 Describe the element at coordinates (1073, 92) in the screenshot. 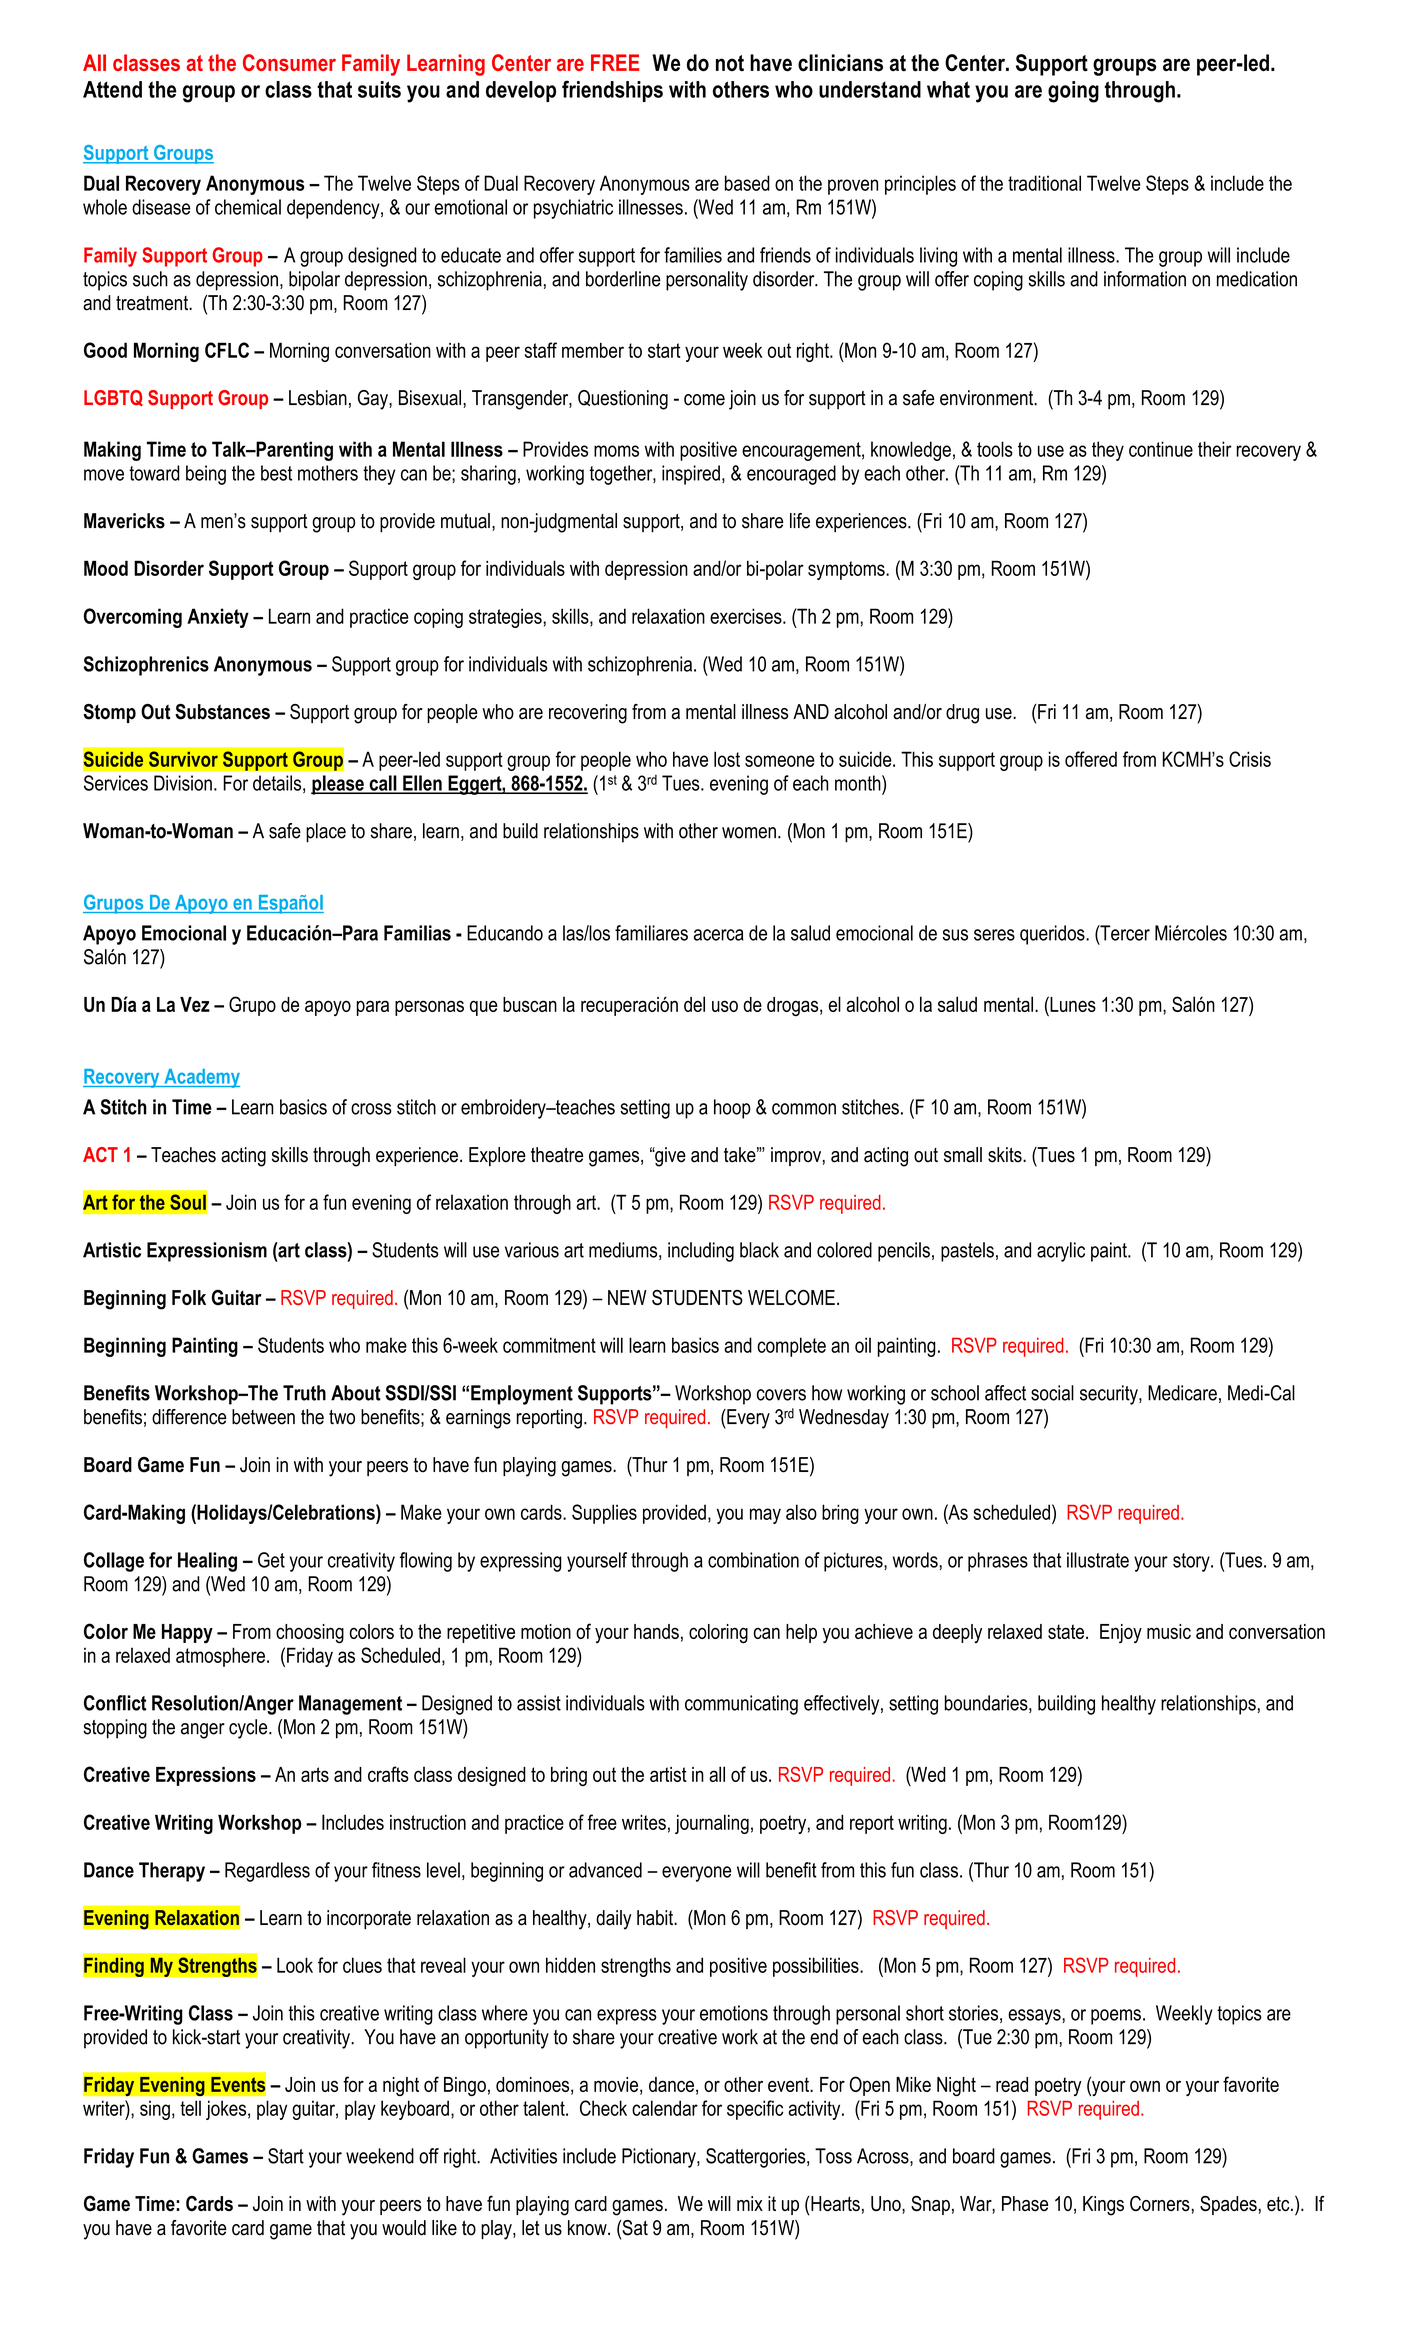

I see `going` at that location.
